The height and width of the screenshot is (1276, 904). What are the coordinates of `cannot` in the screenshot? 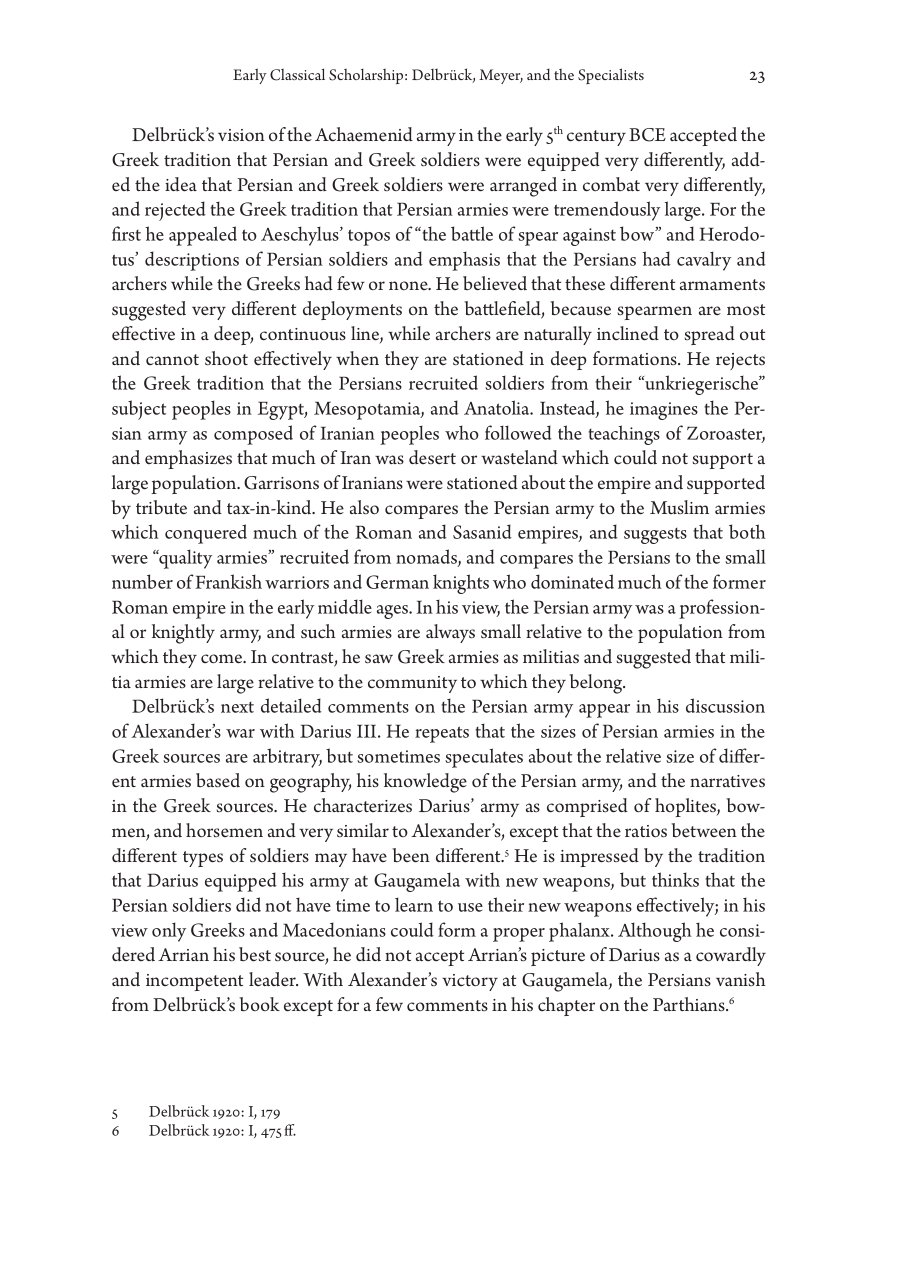 It's located at (172, 359).
